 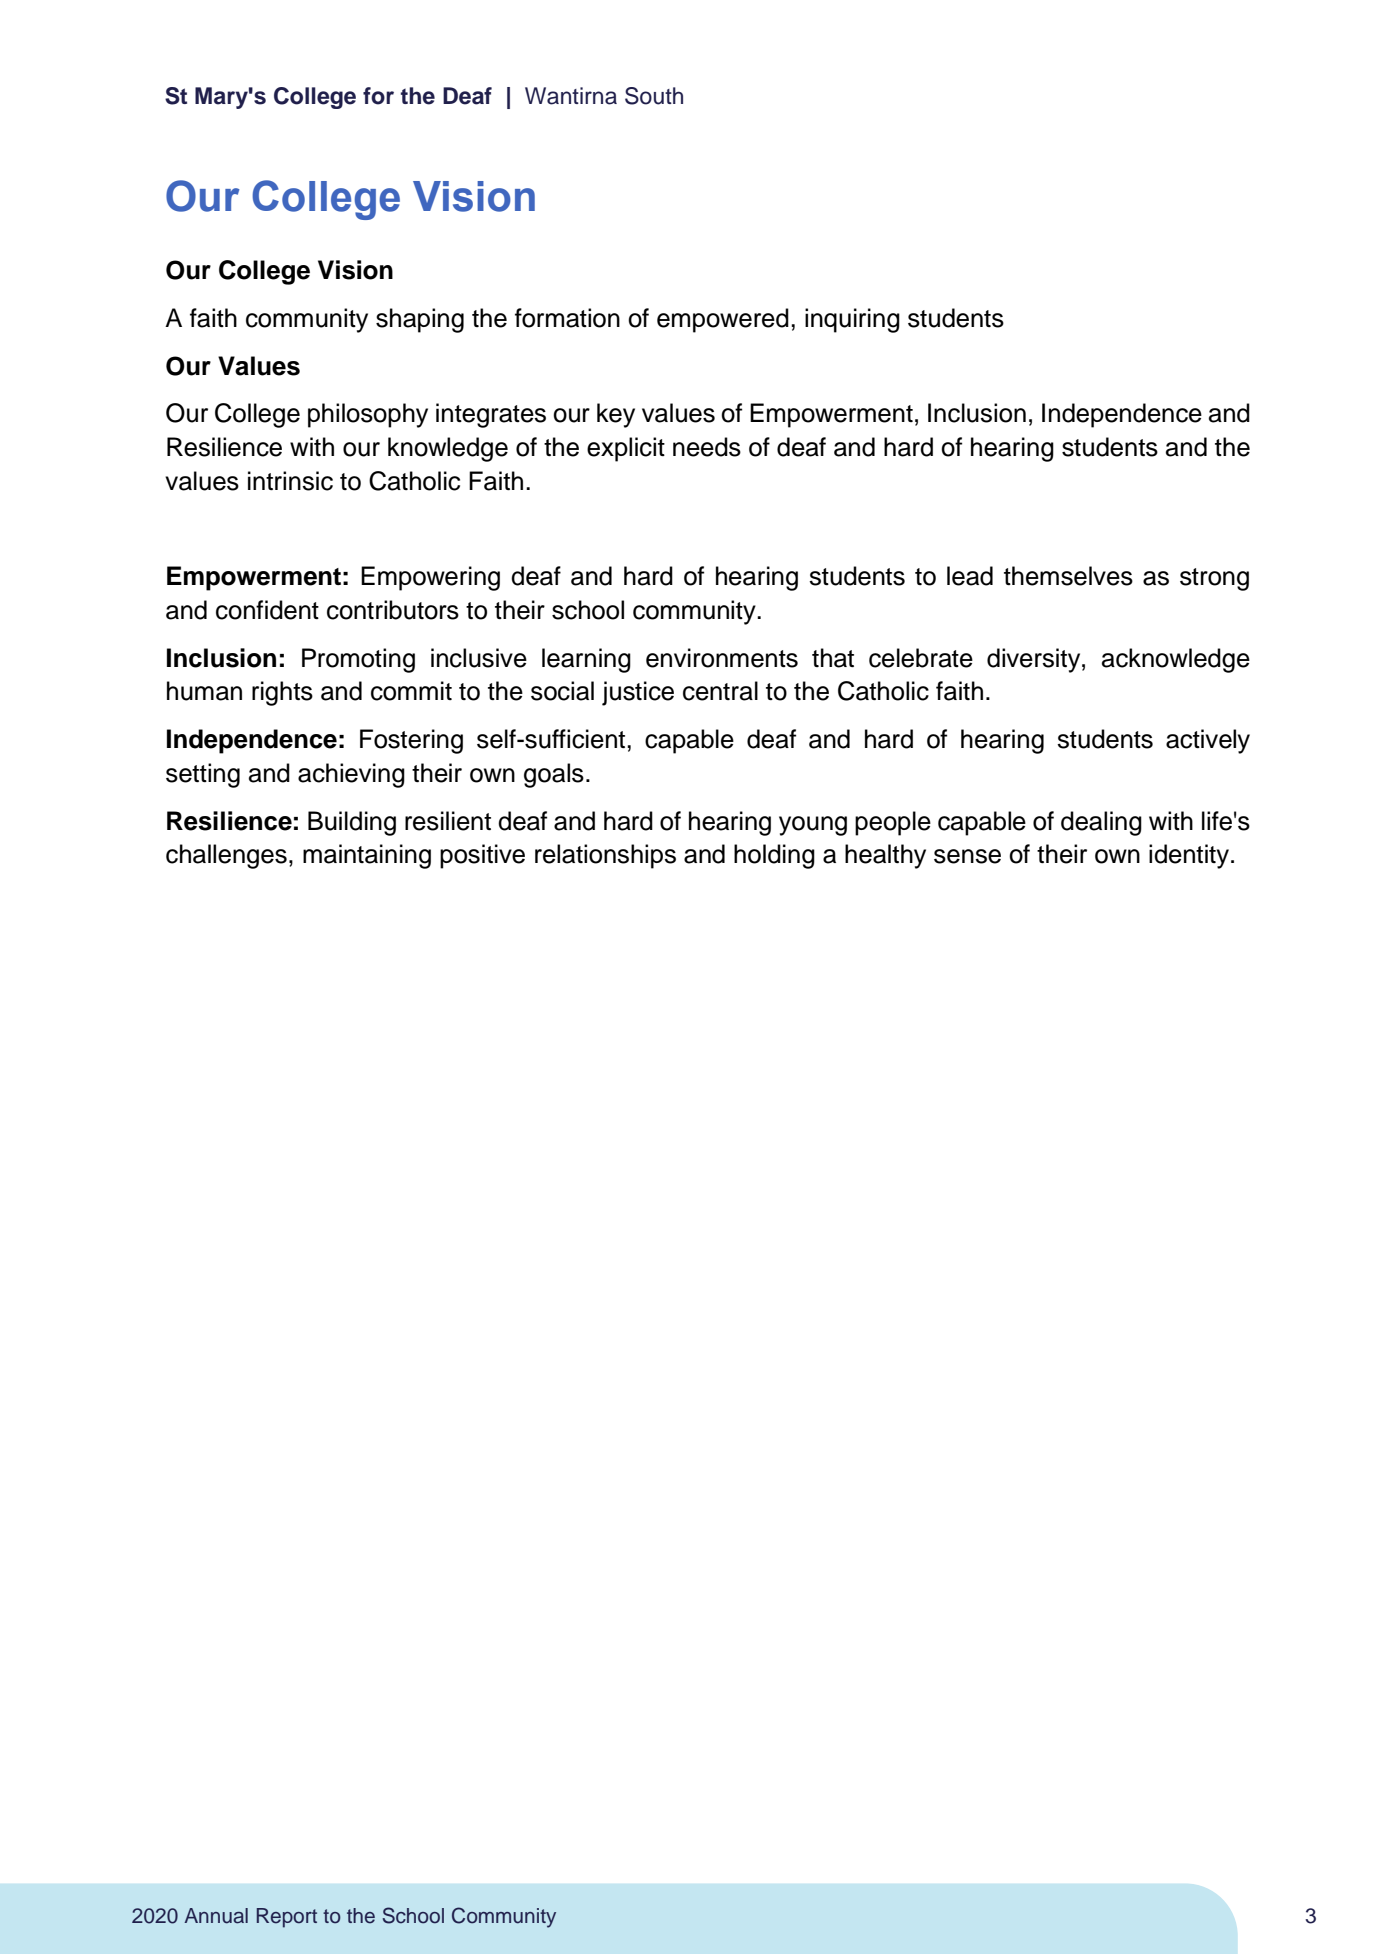 What do you see at coordinates (1189, 856) in the page?
I see `identity` at bounding box center [1189, 856].
